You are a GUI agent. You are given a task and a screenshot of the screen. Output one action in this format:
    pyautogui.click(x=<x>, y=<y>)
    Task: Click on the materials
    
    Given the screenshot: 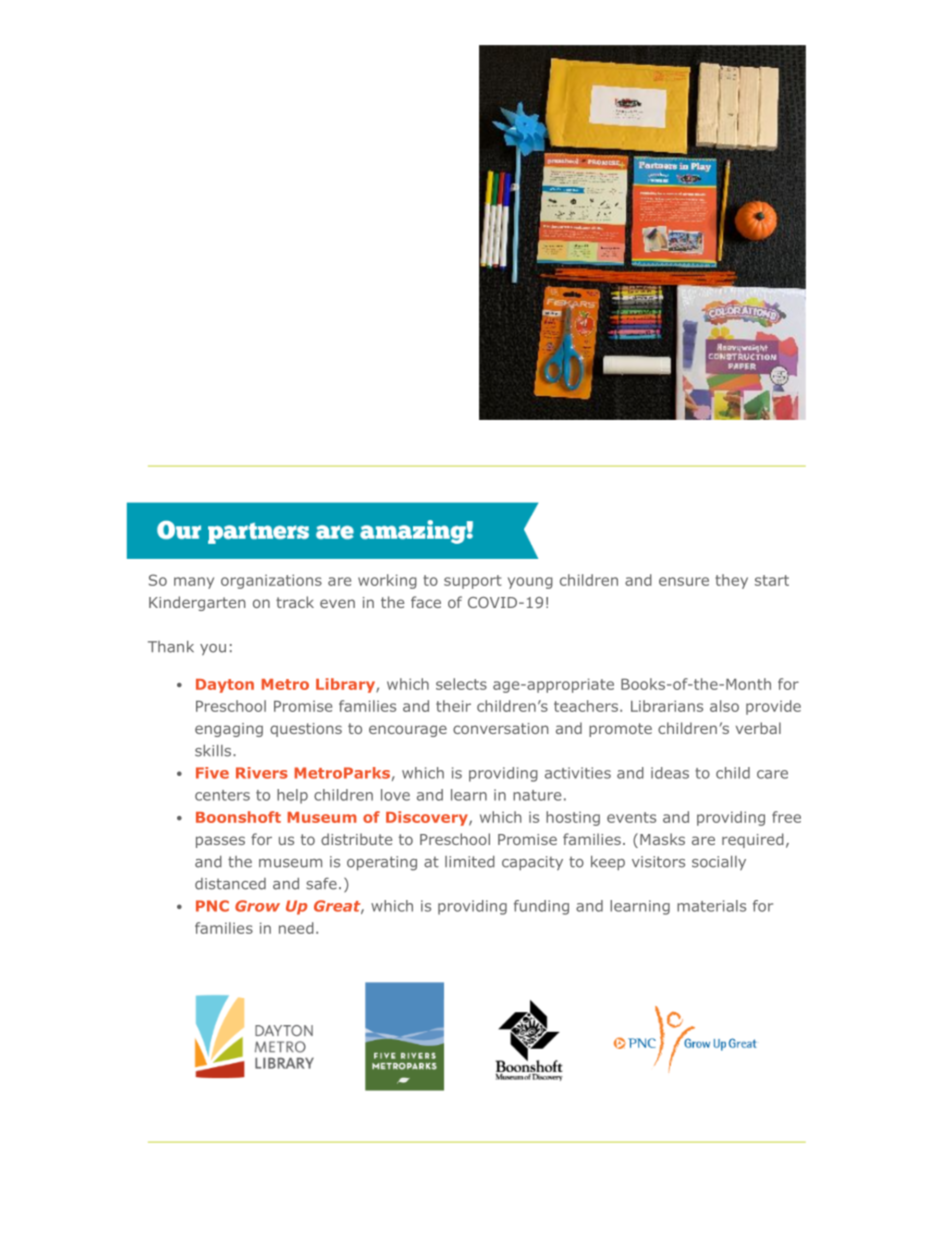 What is the action you would take?
    pyautogui.click(x=711, y=906)
